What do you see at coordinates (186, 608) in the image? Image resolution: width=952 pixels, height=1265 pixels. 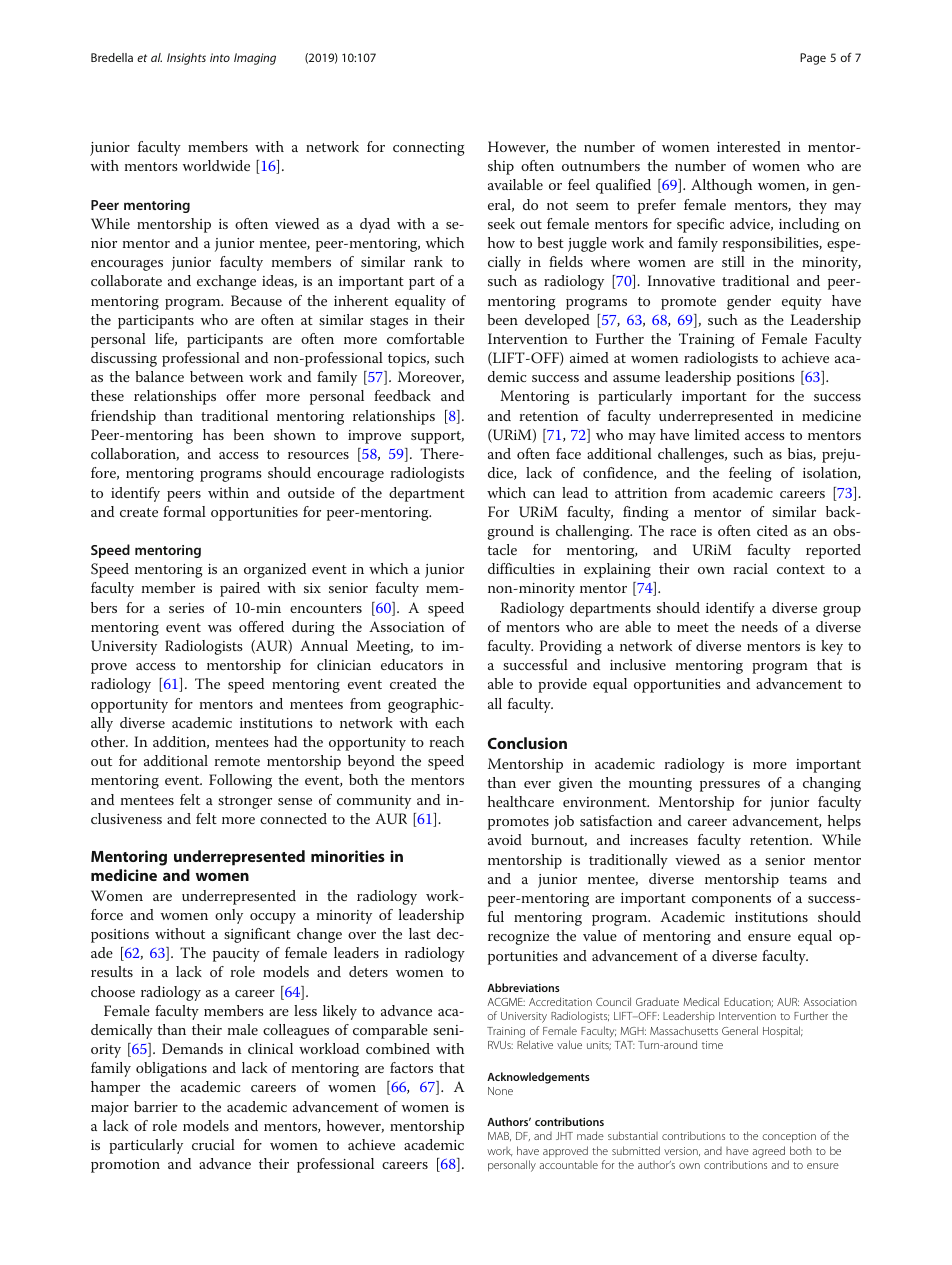 I see `series` at bounding box center [186, 608].
